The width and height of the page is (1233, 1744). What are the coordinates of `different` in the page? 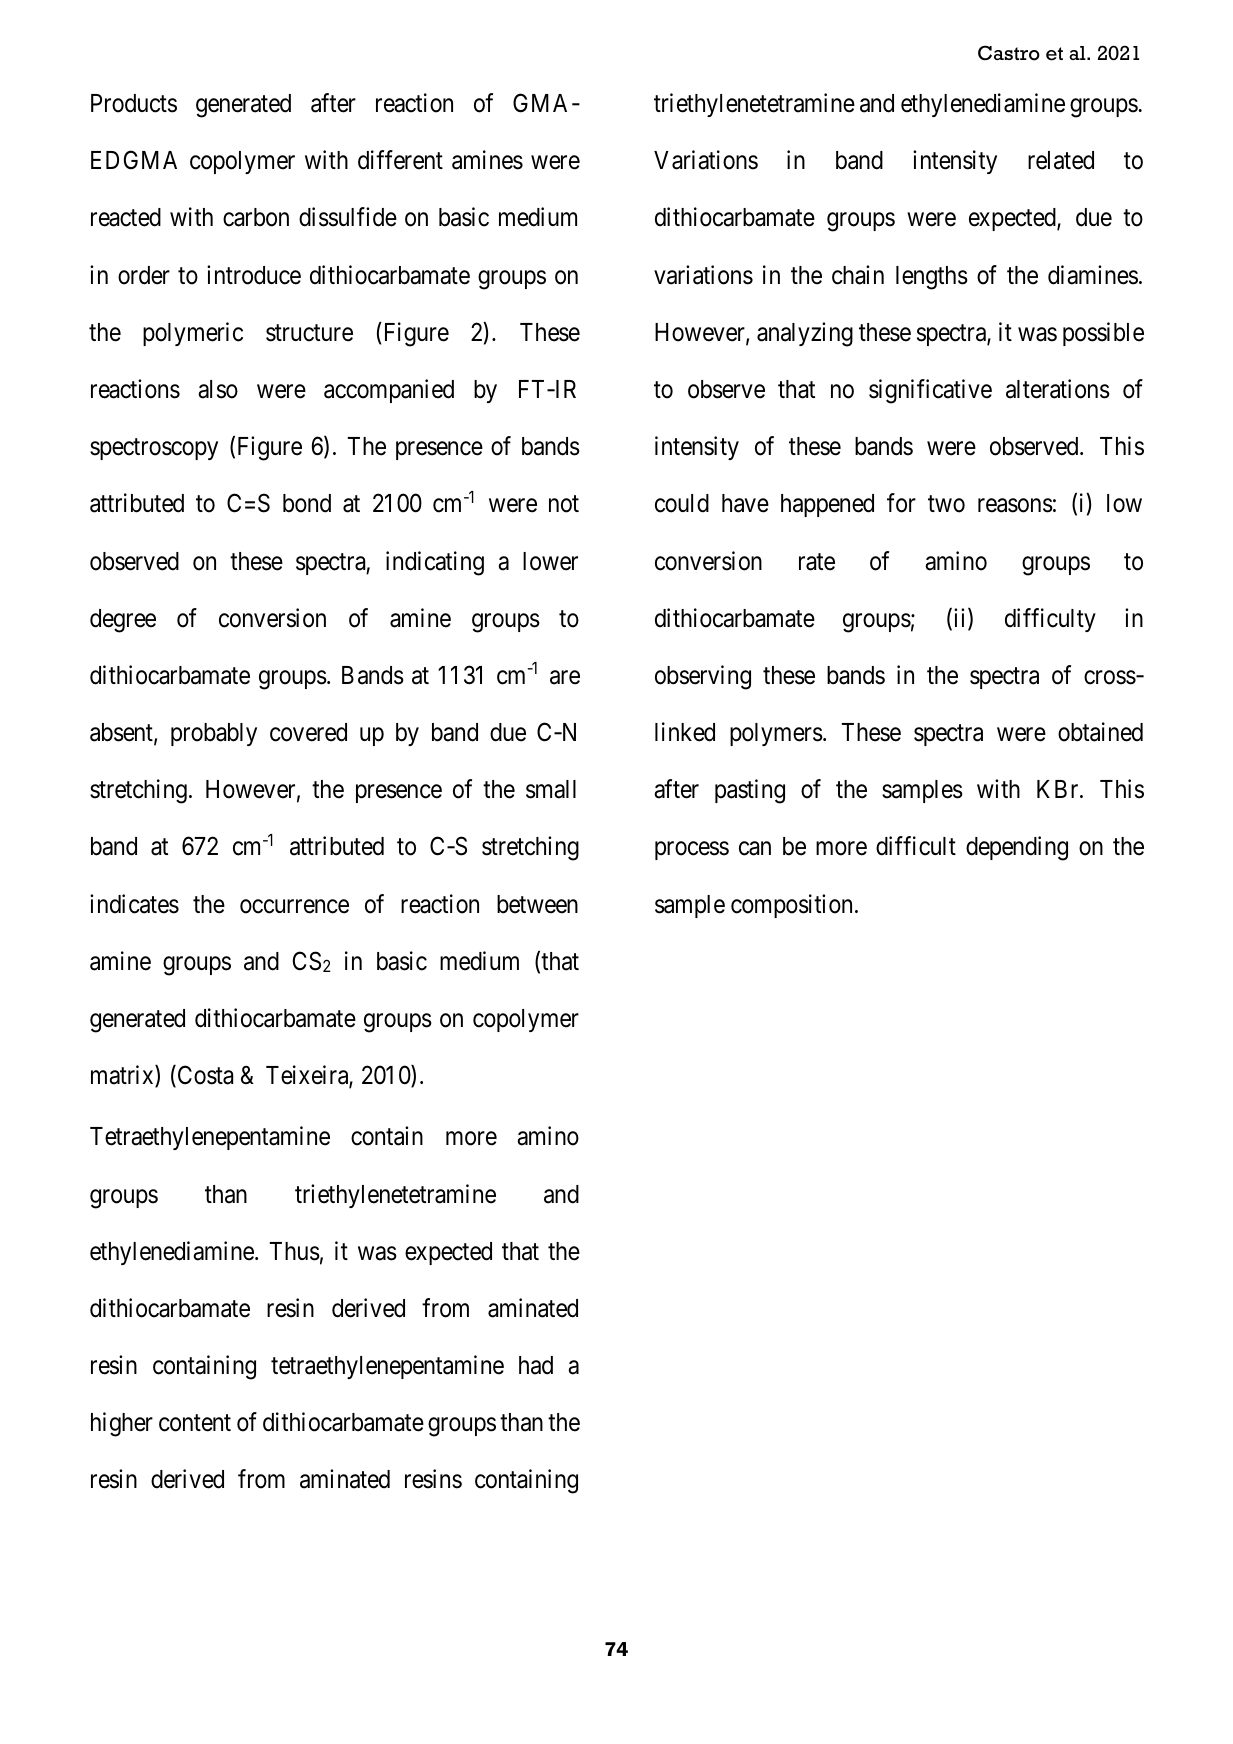 It's located at (400, 160).
